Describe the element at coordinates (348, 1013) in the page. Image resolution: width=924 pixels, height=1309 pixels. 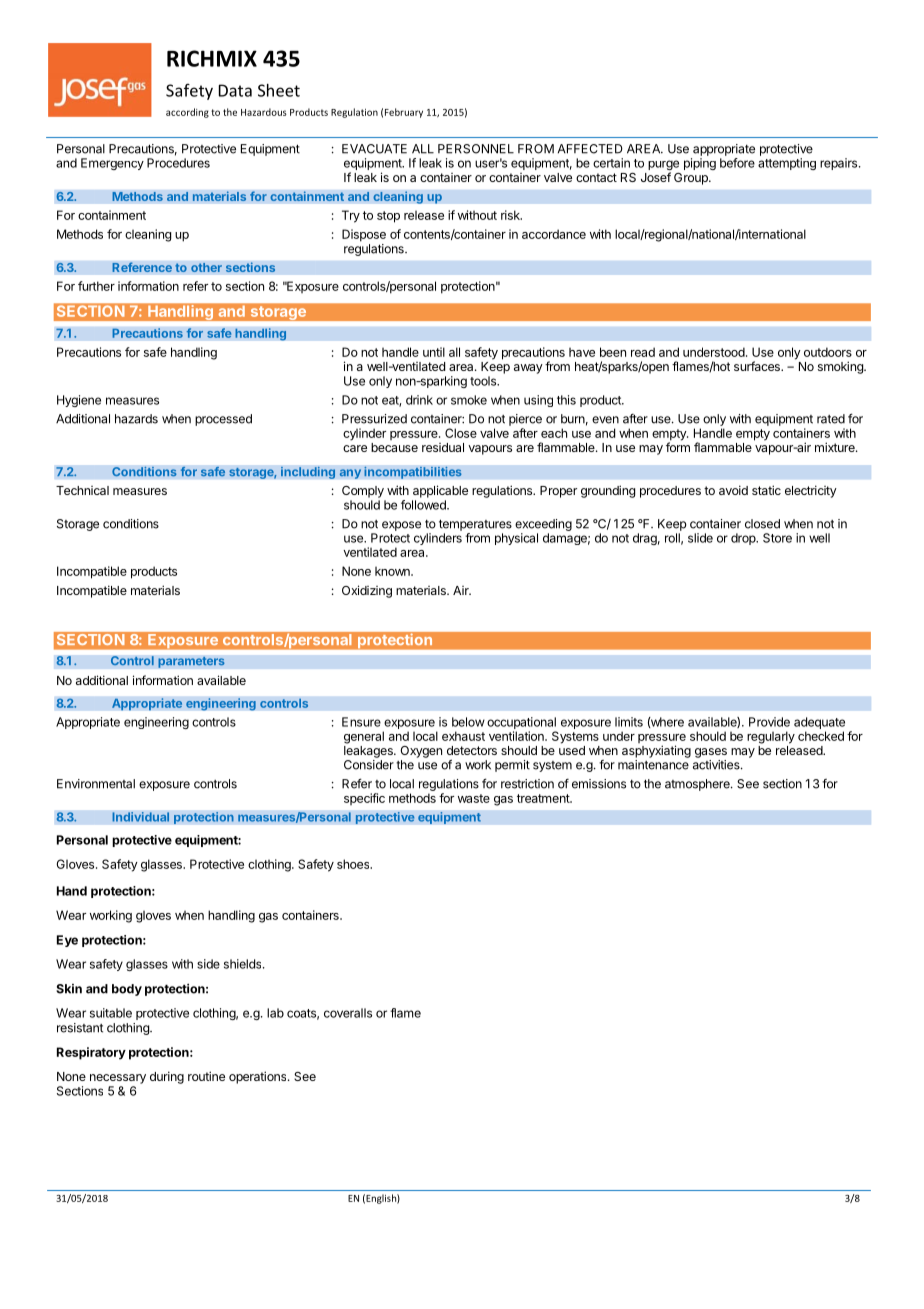
I see `coveralls` at that location.
